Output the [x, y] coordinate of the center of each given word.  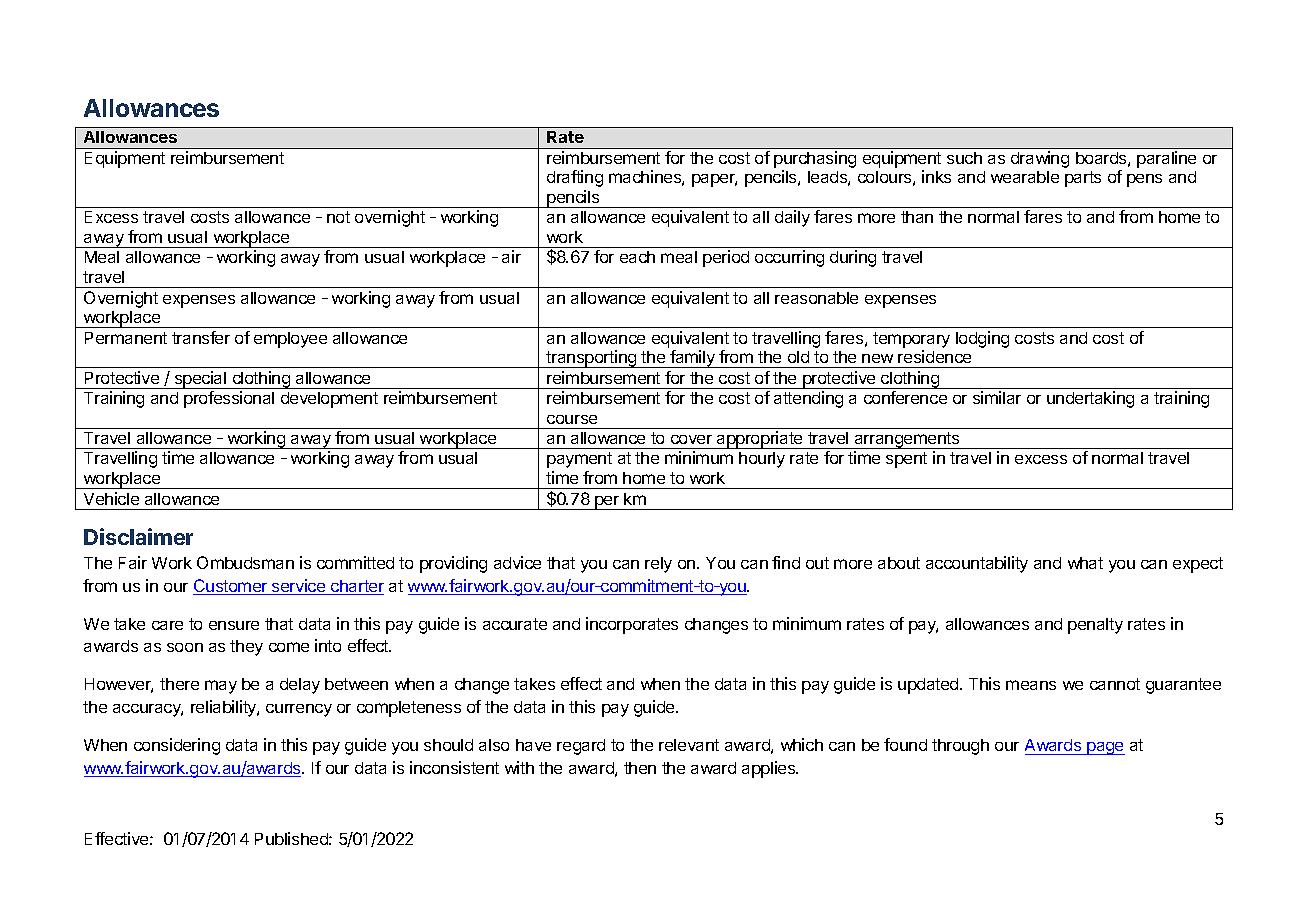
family [692, 359]
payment [579, 460]
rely [658, 565]
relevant [689, 745]
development [329, 400]
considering [177, 746]
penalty [1095, 626]
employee [290, 340]
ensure [234, 625]
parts [1083, 179]
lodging [982, 339]
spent [906, 460]
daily [792, 218]
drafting [575, 178]
